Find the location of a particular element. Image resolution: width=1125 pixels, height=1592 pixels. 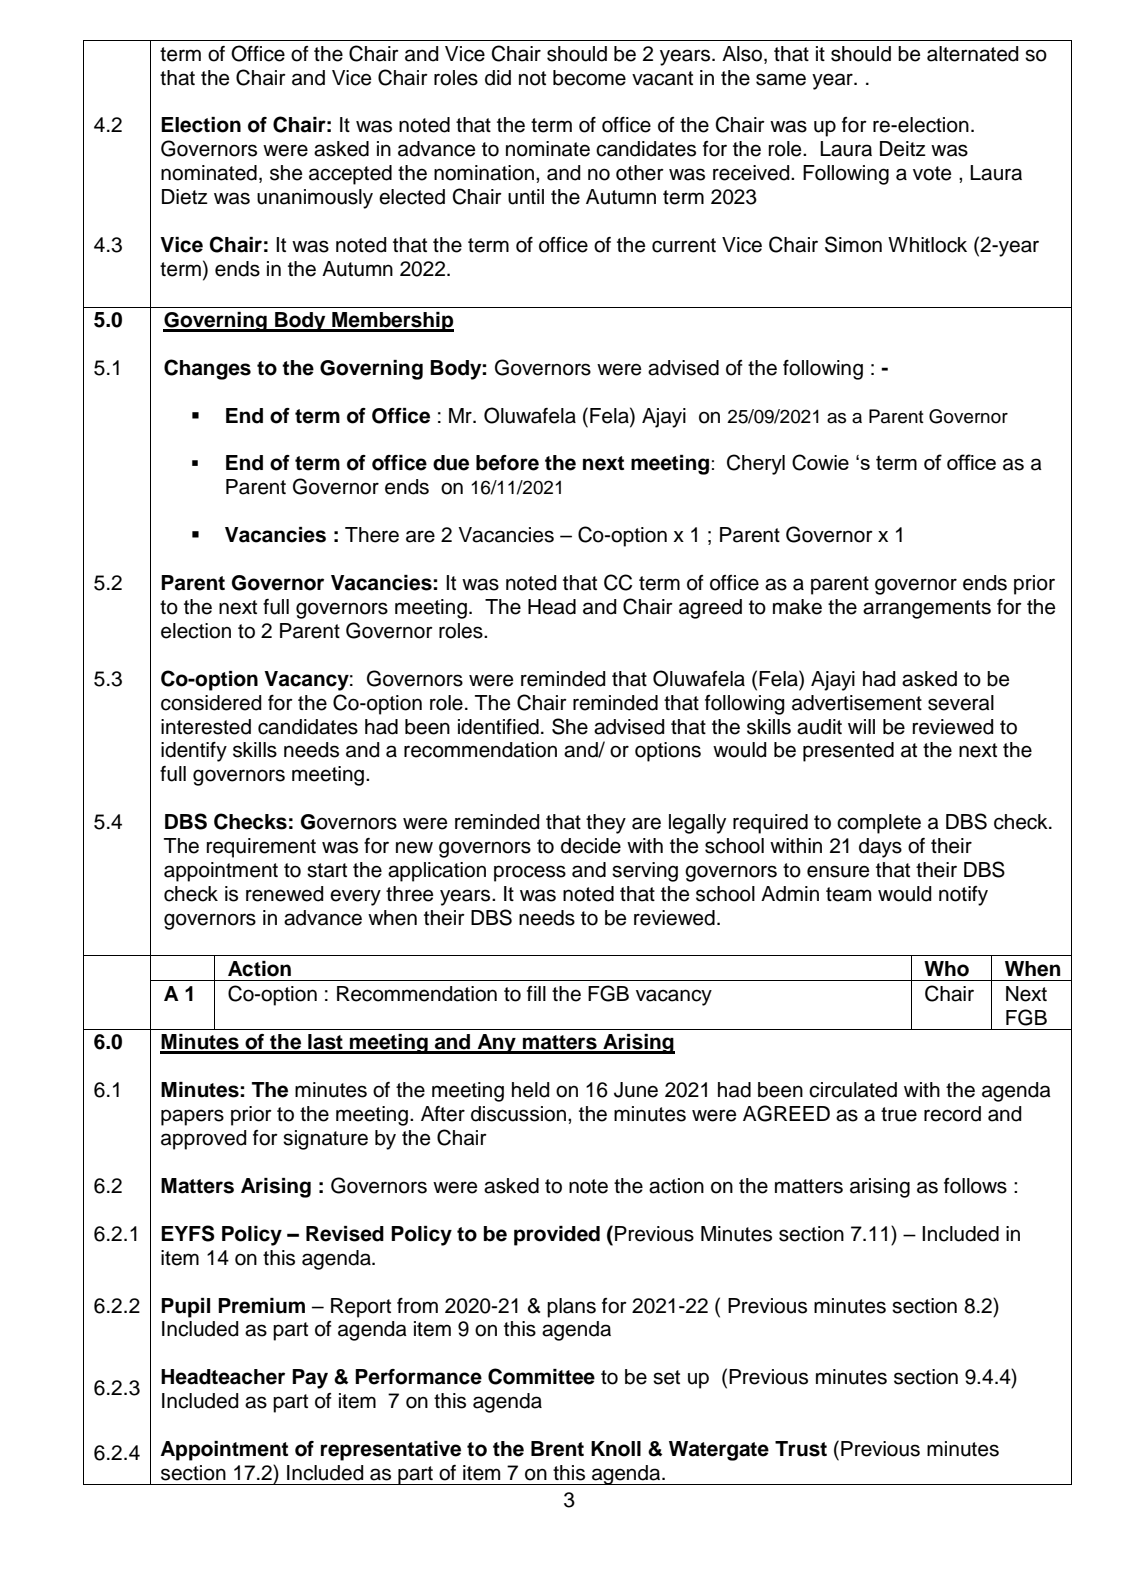

accepted is located at coordinates (350, 175).
